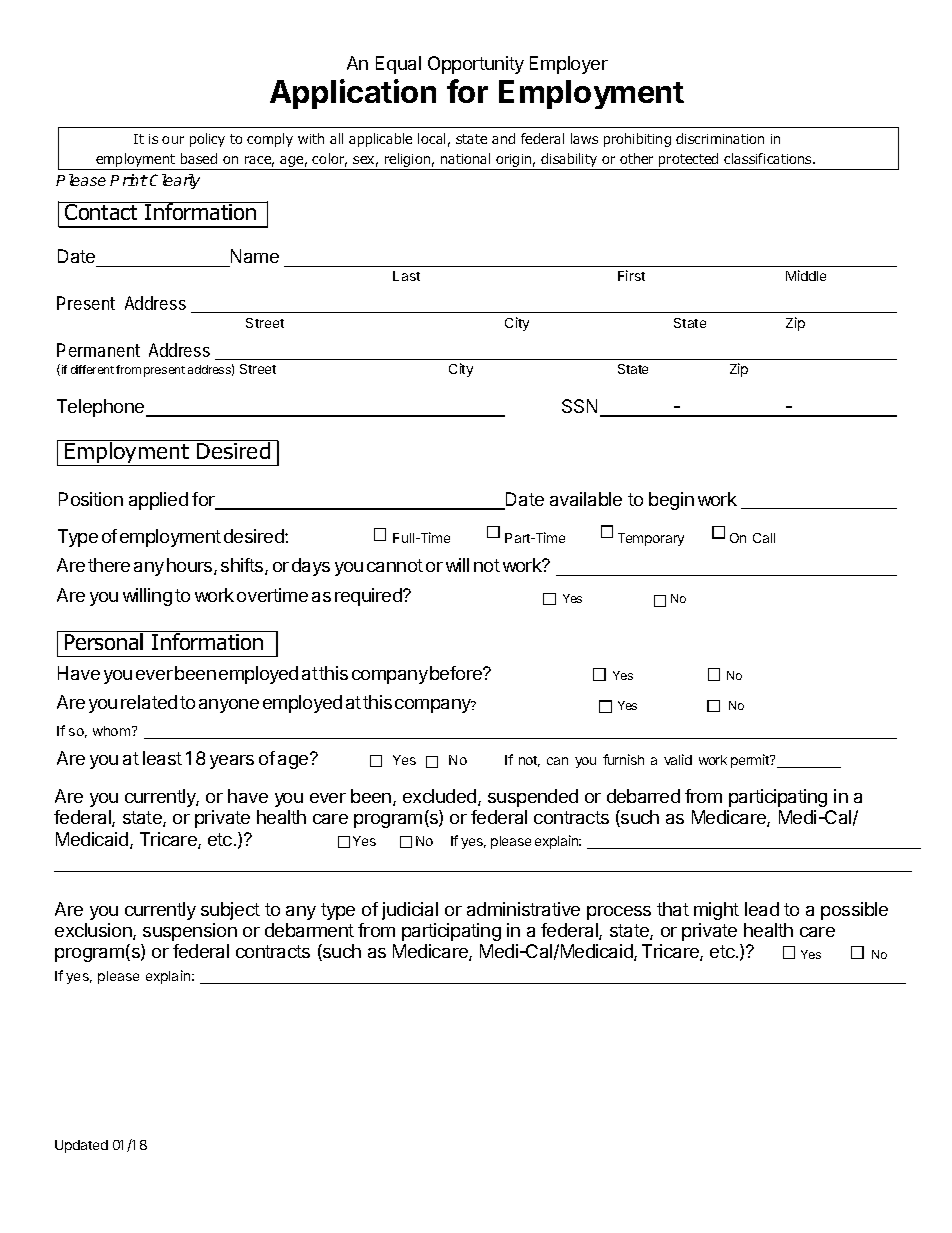  What do you see at coordinates (190, 932) in the screenshot?
I see `suspension` at bounding box center [190, 932].
